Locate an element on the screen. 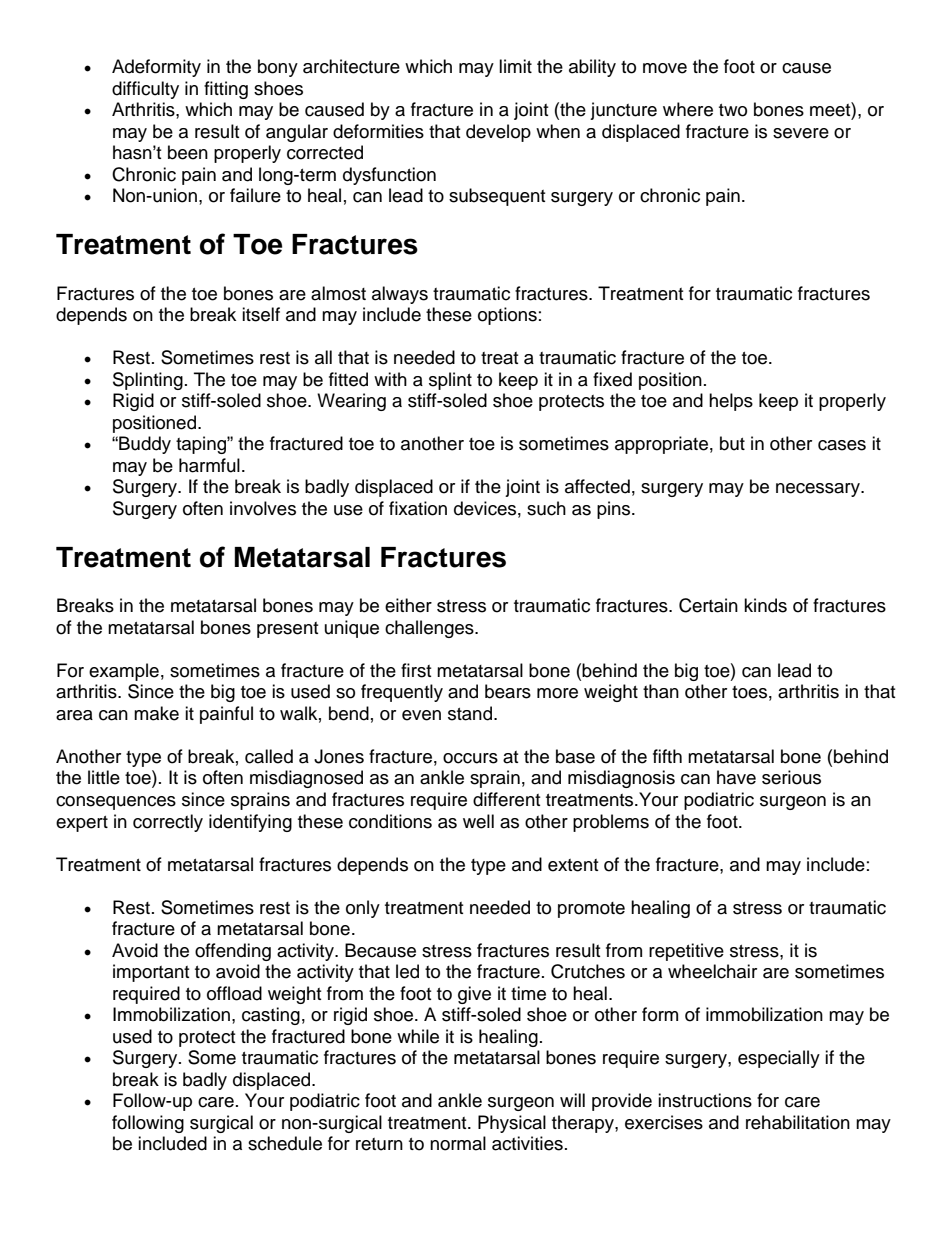  itself is located at coordinates (261, 314).
